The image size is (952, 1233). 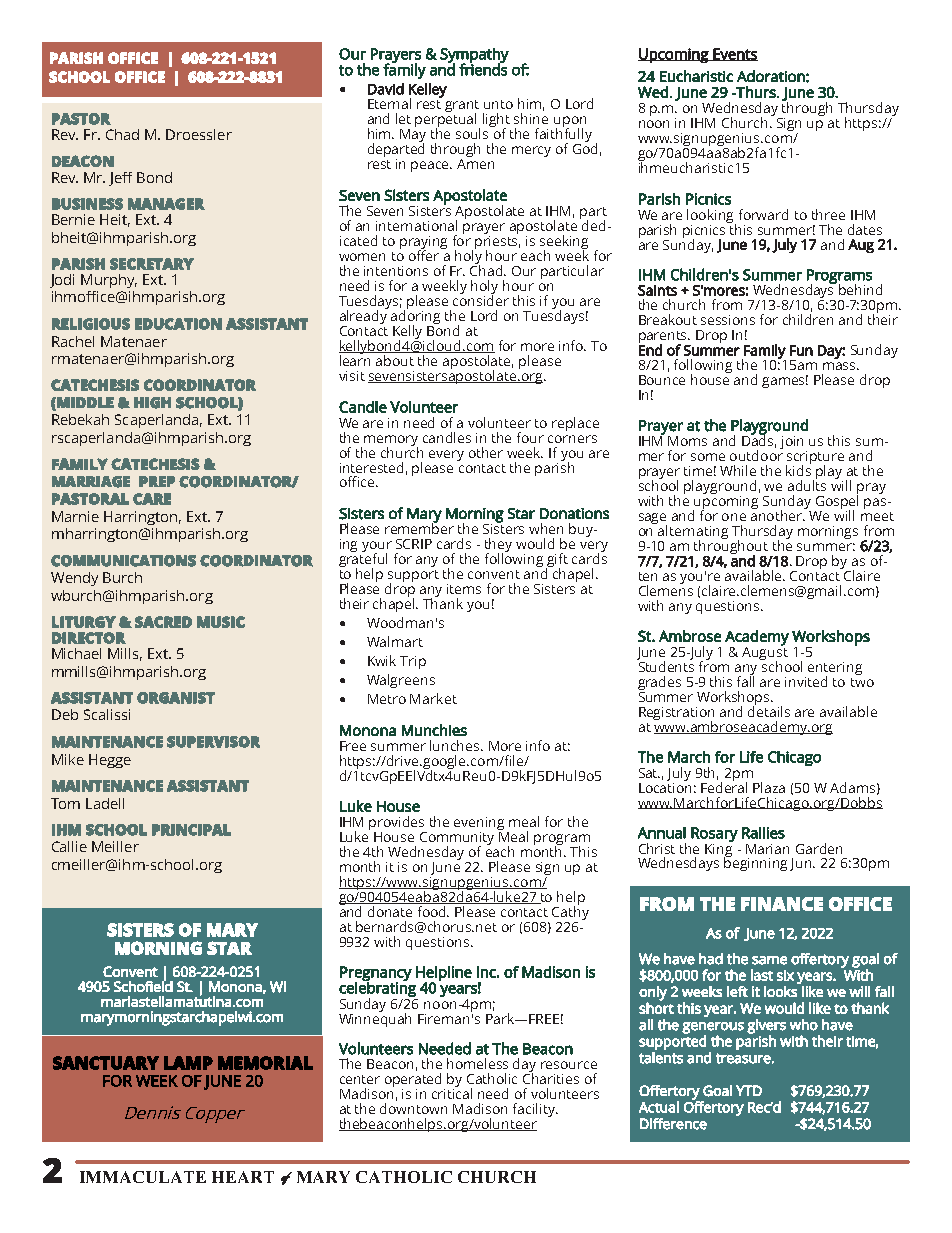 I want to click on PRINCIPAL, so click(x=191, y=830).
